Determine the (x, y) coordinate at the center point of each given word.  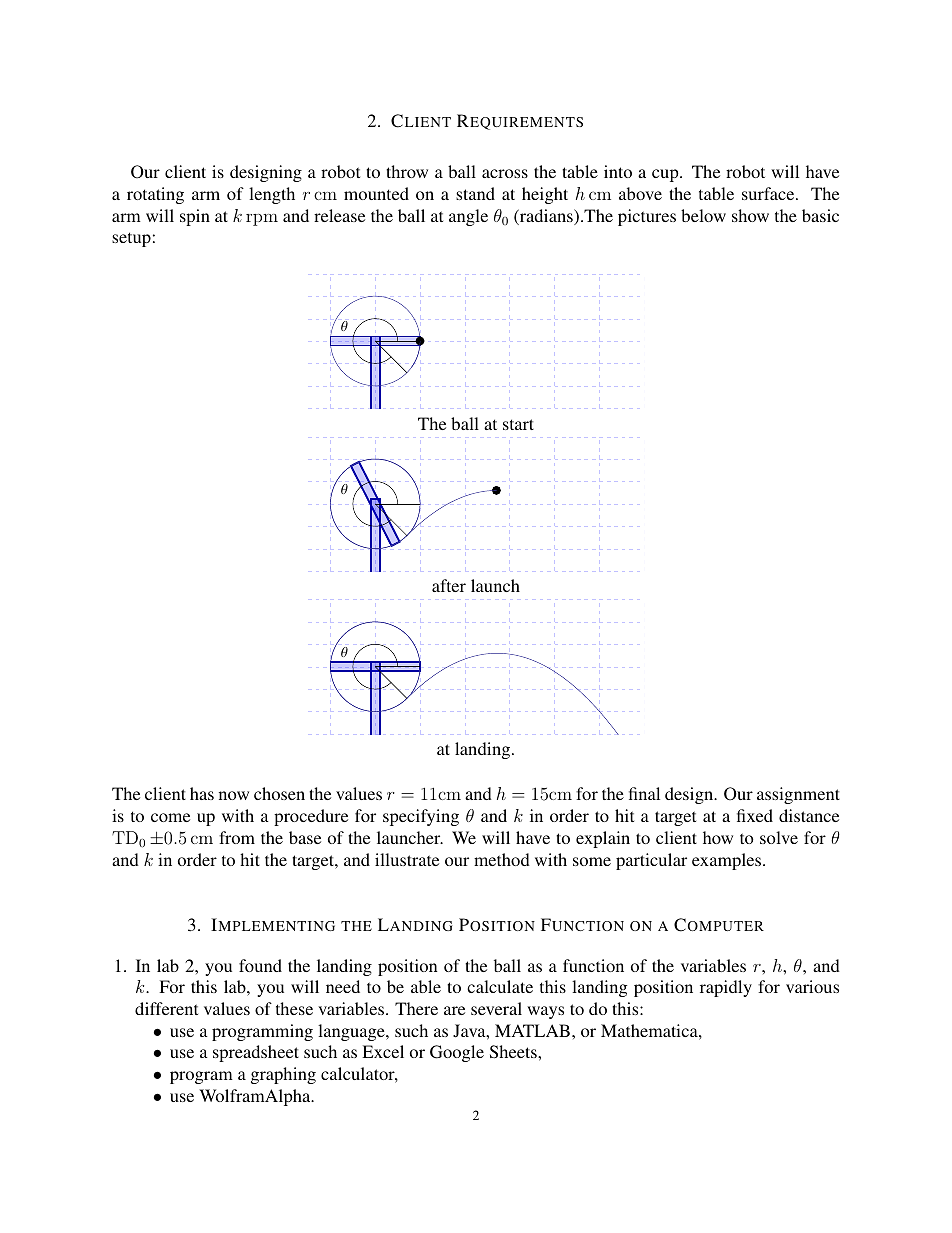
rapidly (726, 988)
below (703, 215)
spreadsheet (256, 1053)
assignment (798, 795)
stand (475, 193)
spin (195, 217)
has (202, 793)
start (518, 424)
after (449, 585)
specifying (421, 817)
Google (457, 1053)
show (750, 215)
